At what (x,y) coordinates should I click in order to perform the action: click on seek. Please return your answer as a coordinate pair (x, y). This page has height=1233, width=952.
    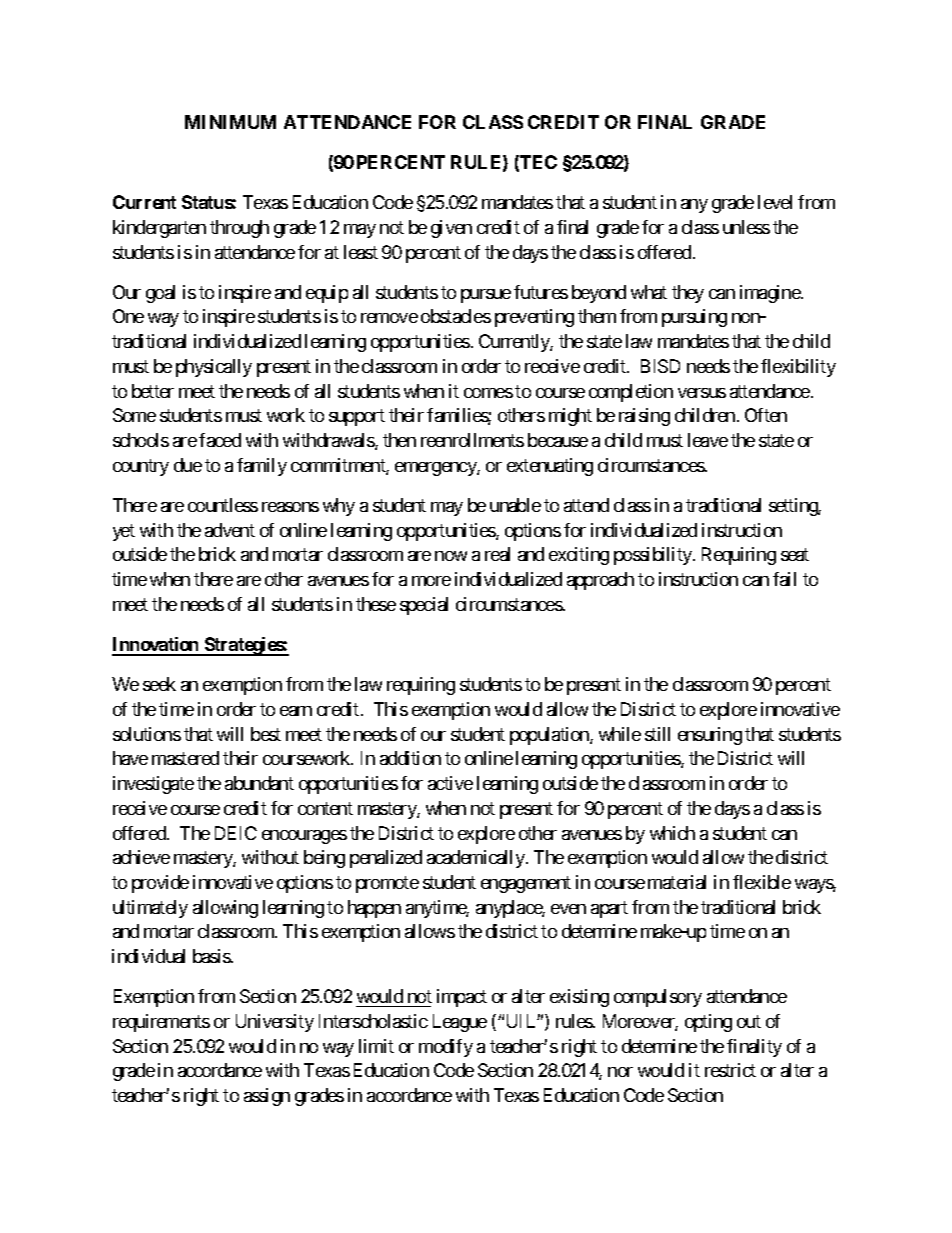
    Looking at the image, I should click on (159, 684).
